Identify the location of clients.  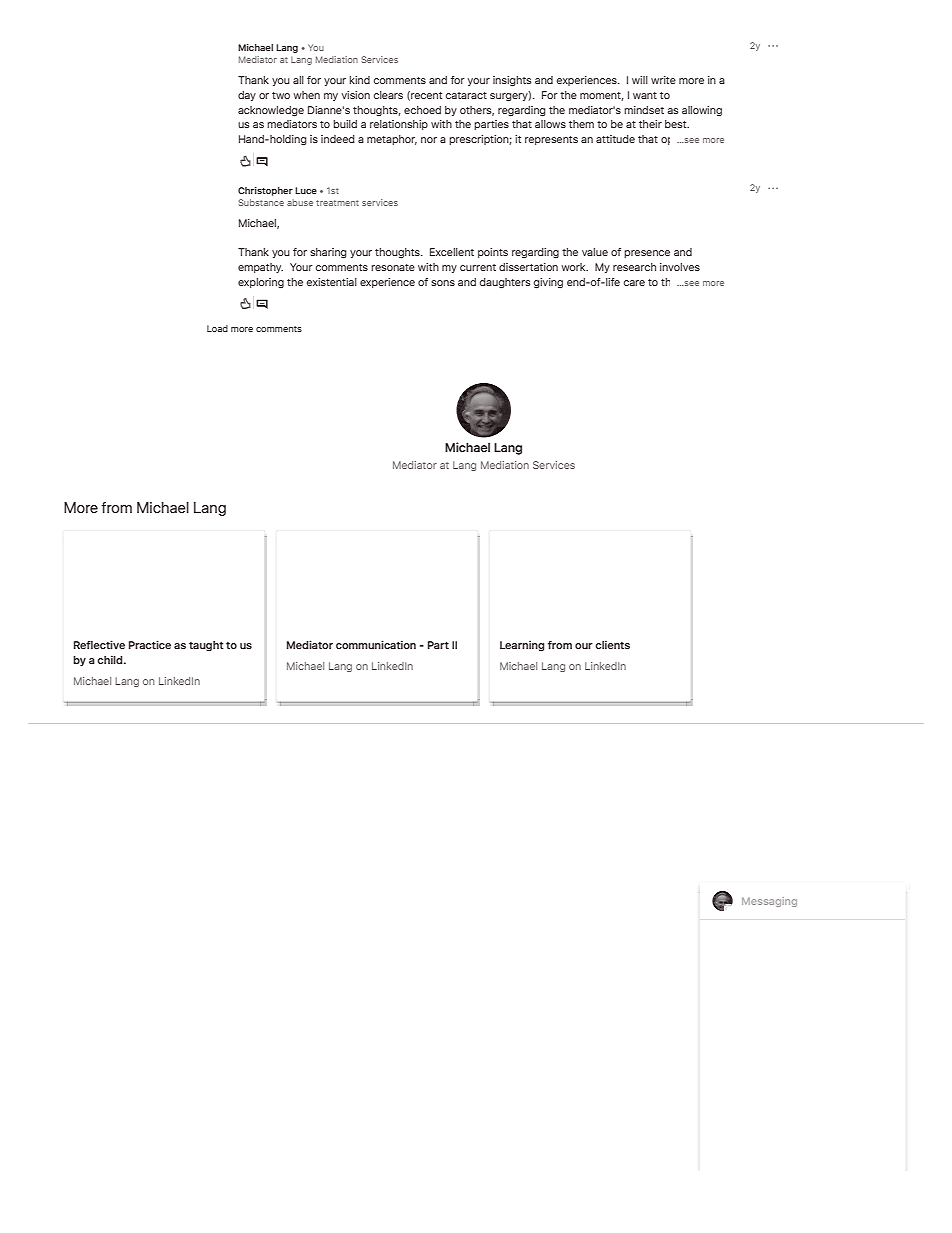
(612, 644).
